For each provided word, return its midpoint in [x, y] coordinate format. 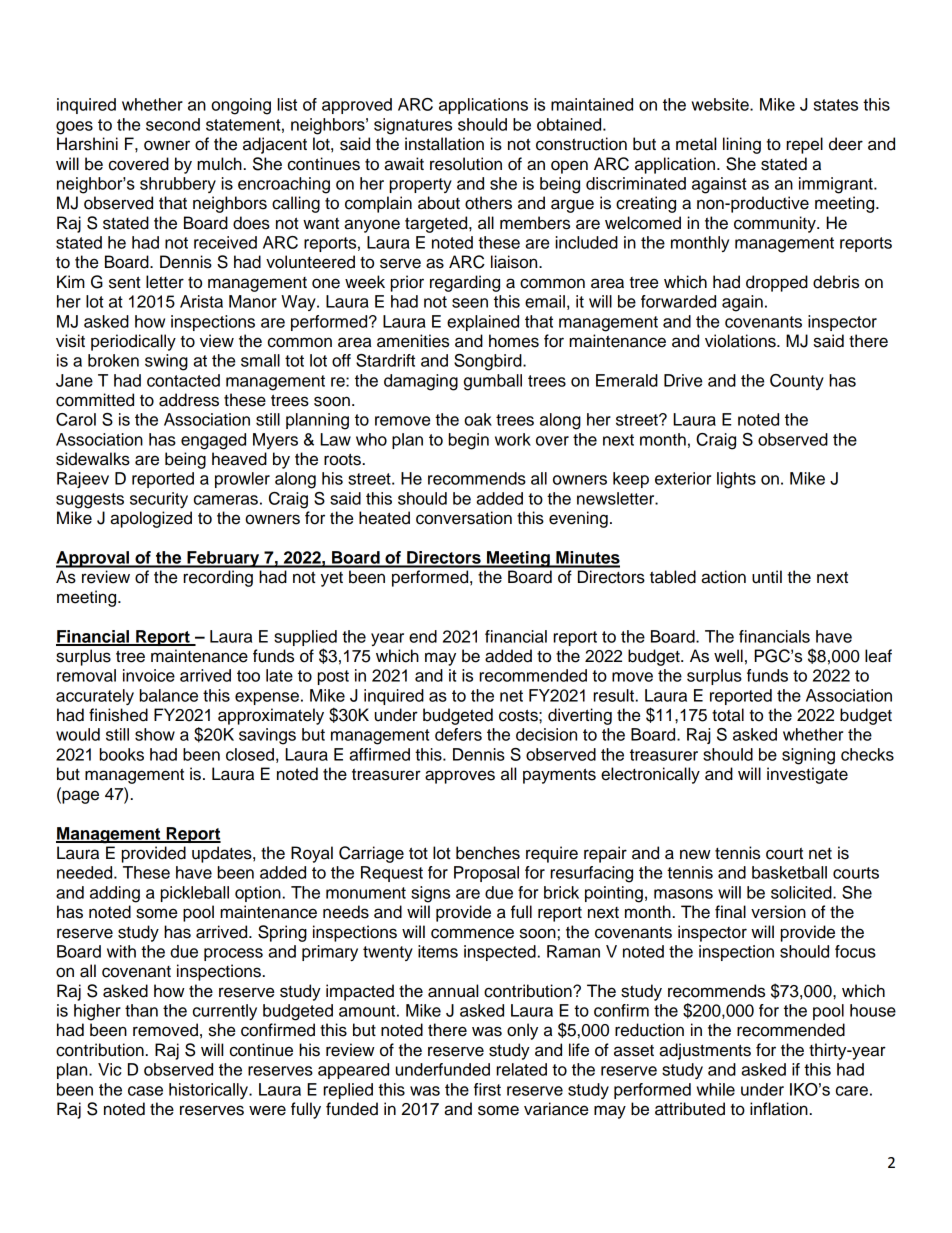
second [173, 124]
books [122, 754]
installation [444, 144]
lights [736, 480]
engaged [213, 441]
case [145, 1091]
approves [460, 777]
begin [469, 441]
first [487, 1089]
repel [804, 145]
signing [808, 756]
